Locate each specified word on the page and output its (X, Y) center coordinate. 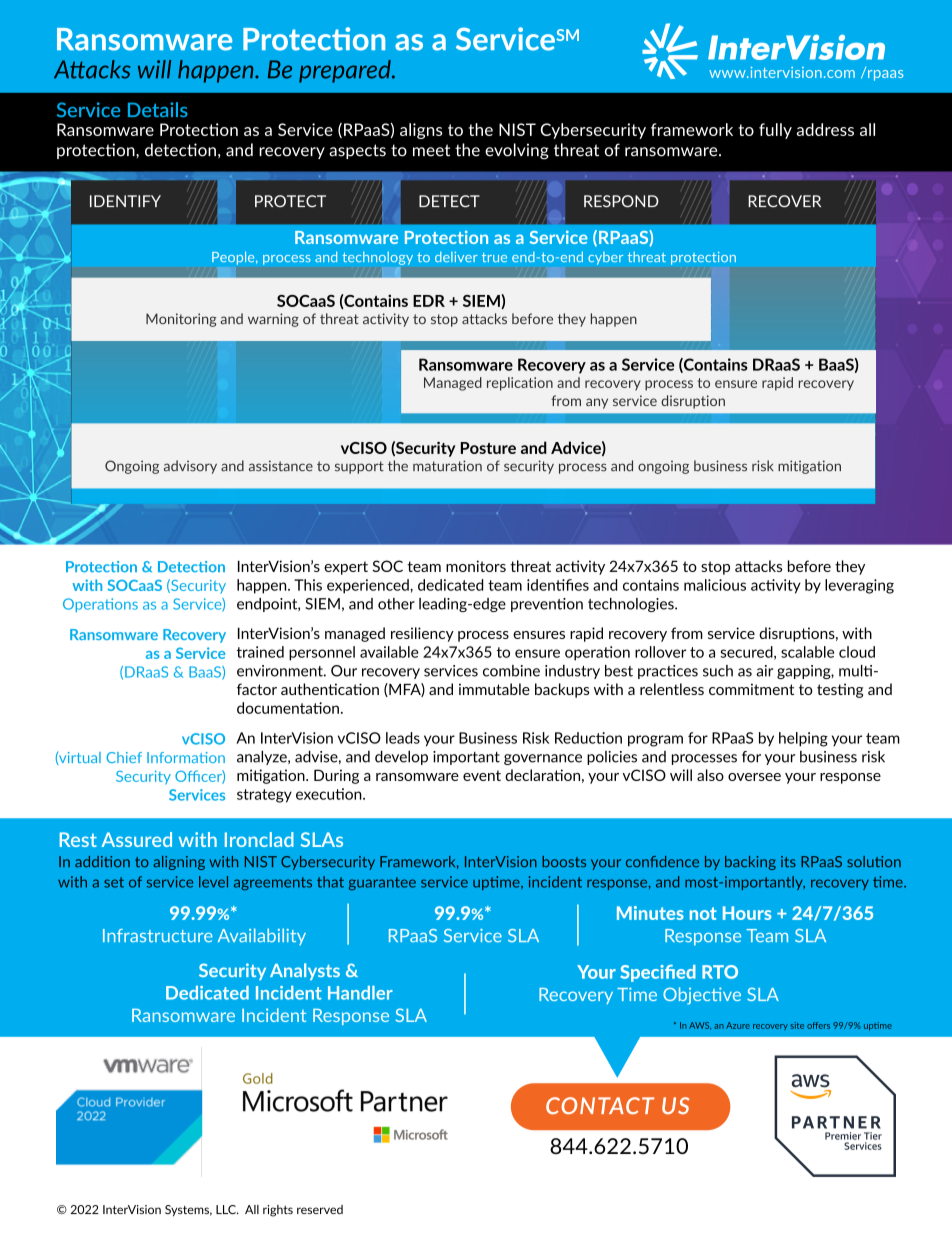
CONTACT (600, 1105)
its (788, 862)
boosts (564, 862)
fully (775, 131)
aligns (421, 131)
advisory (190, 467)
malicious (715, 585)
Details (158, 109)
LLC (227, 1209)
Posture (488, 448)
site (797, 1025)
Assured (136, 839)
